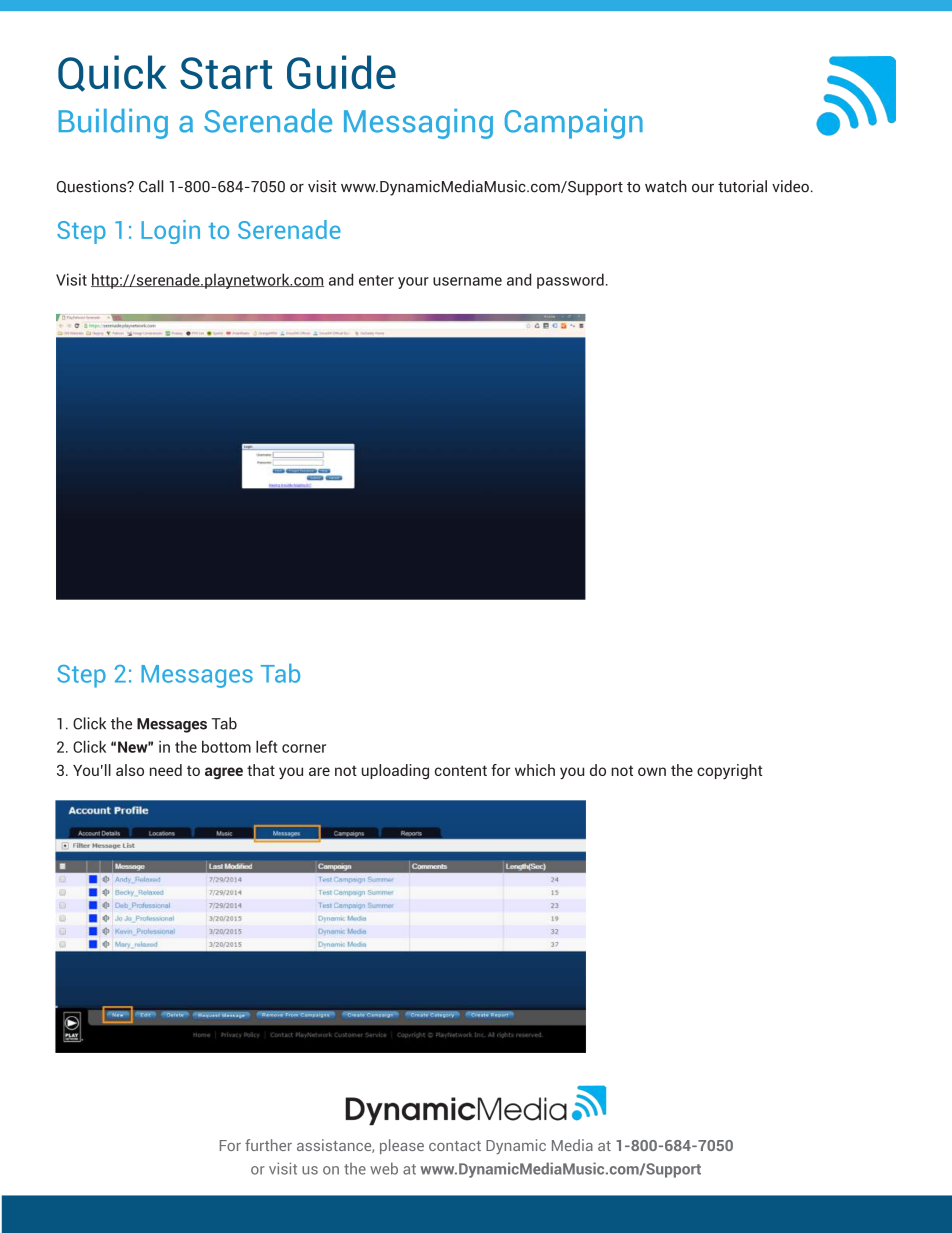 Image resolution: width=952 pixels, height=1233 pixels. I want to click on bottom, so click(226, 746).
